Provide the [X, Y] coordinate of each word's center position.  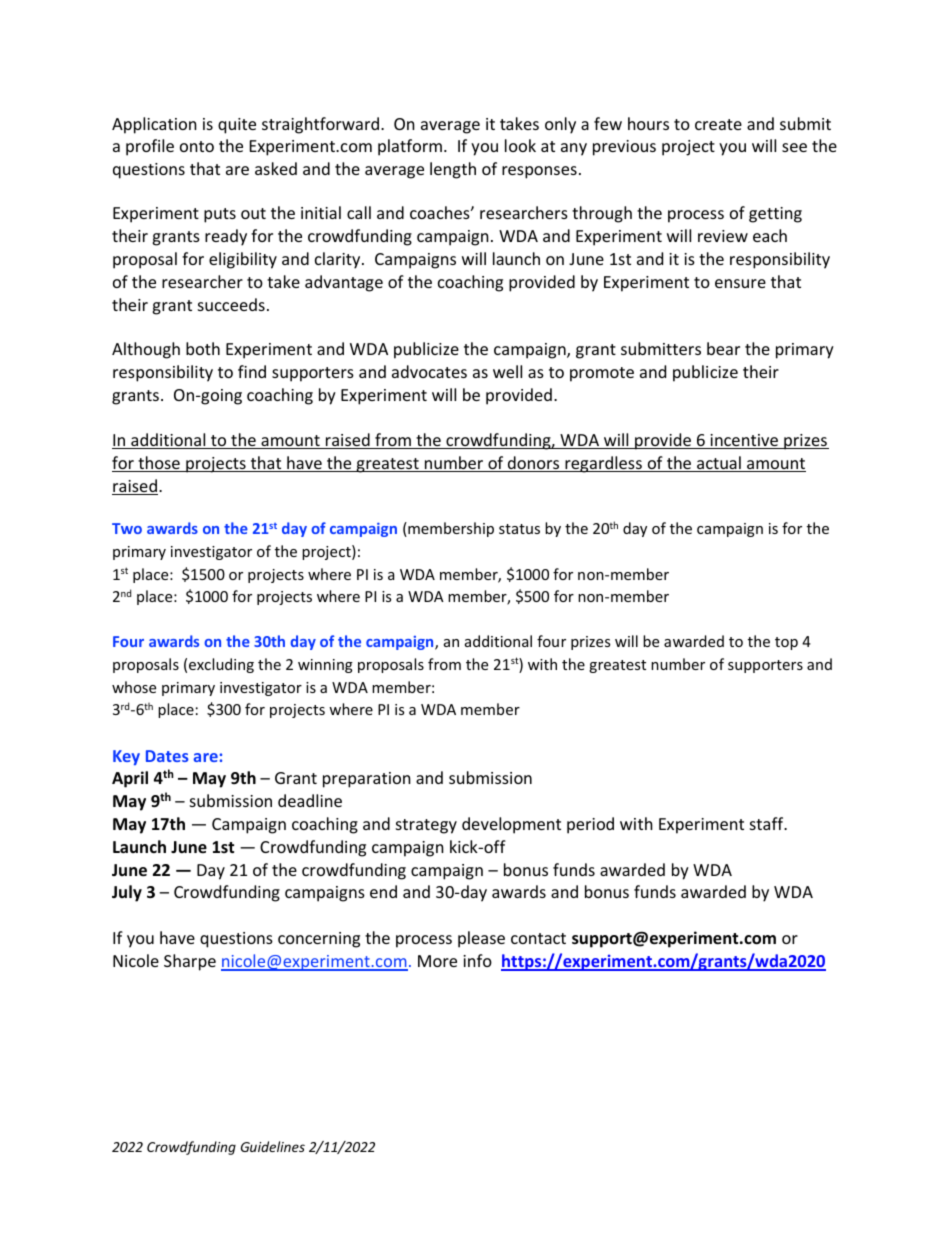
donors [534, 464]
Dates [167, 756]
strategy [426, 826]
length [453, 170]
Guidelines [273, 1146]
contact [538, 938]
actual [719, 464]
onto [197, 146]
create [718, 124]
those [159, 464]
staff [768, 823]
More [437, 961]
